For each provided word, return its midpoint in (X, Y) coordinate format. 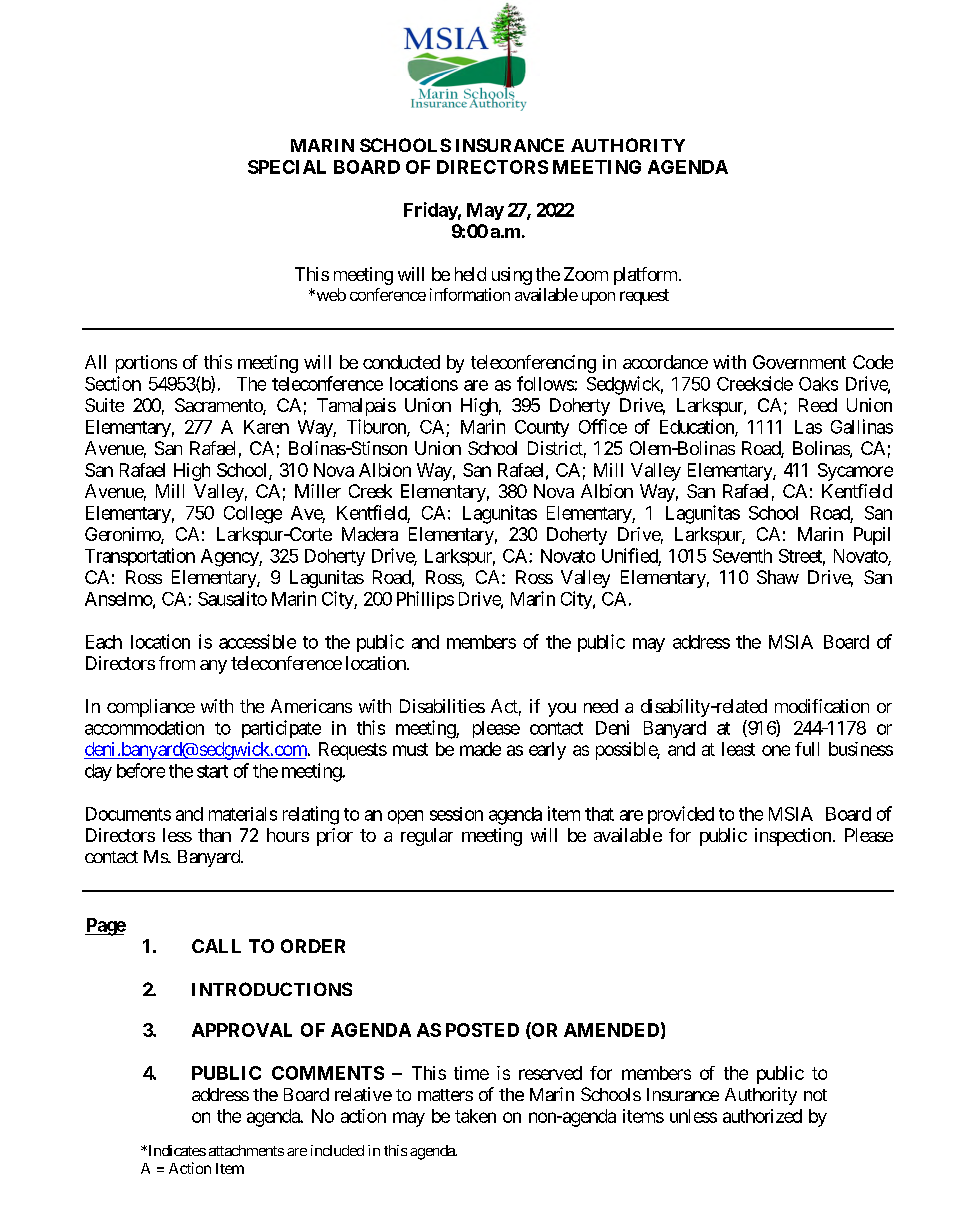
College (253, 515)
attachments (246, 1150)
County (542, 428)
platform (645, 276)
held (470, 274)
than (214, 835)
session (456, 814)
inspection (793, 837)
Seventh (742, 556)
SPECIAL (287, 167)
